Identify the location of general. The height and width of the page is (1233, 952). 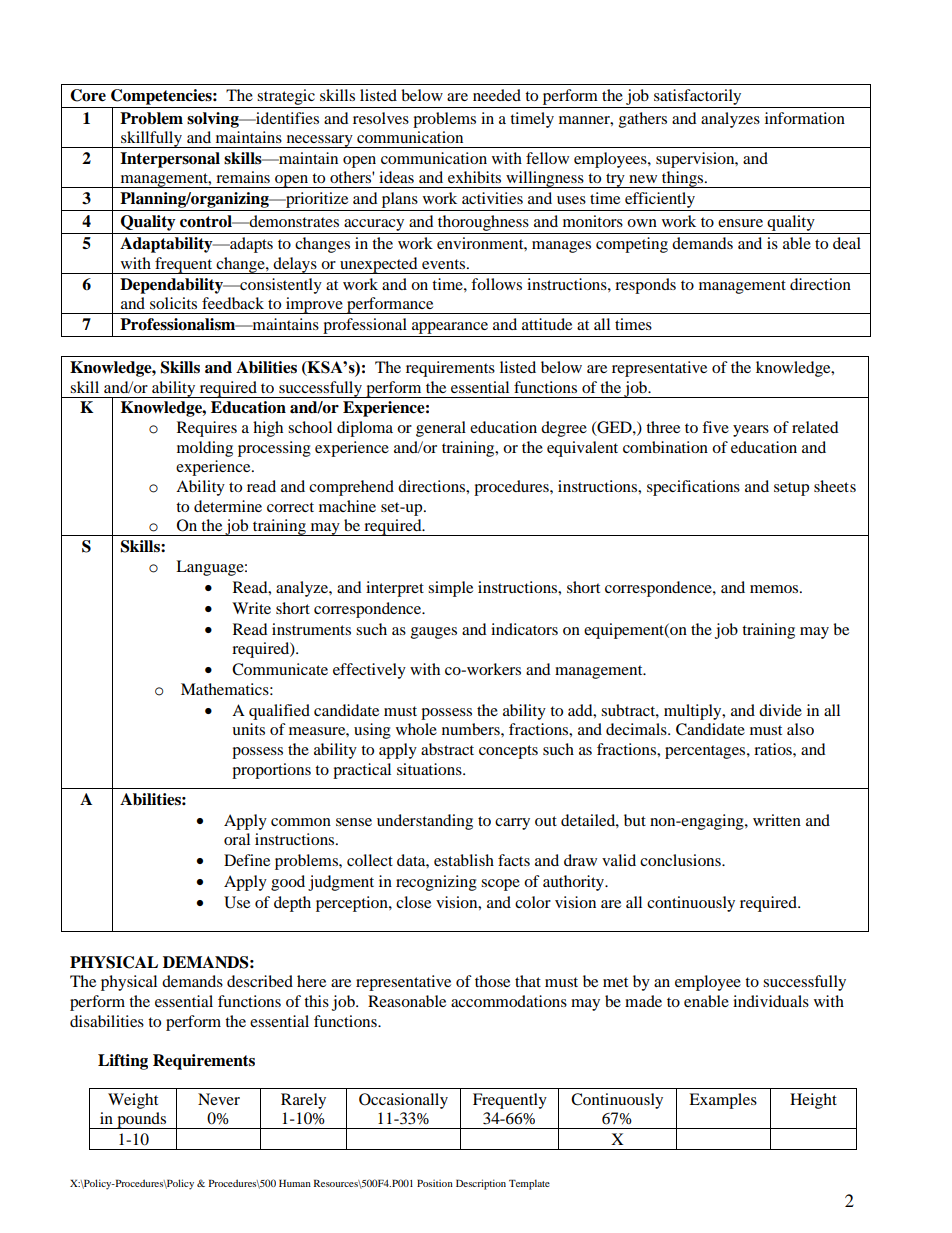
(441, 429).
